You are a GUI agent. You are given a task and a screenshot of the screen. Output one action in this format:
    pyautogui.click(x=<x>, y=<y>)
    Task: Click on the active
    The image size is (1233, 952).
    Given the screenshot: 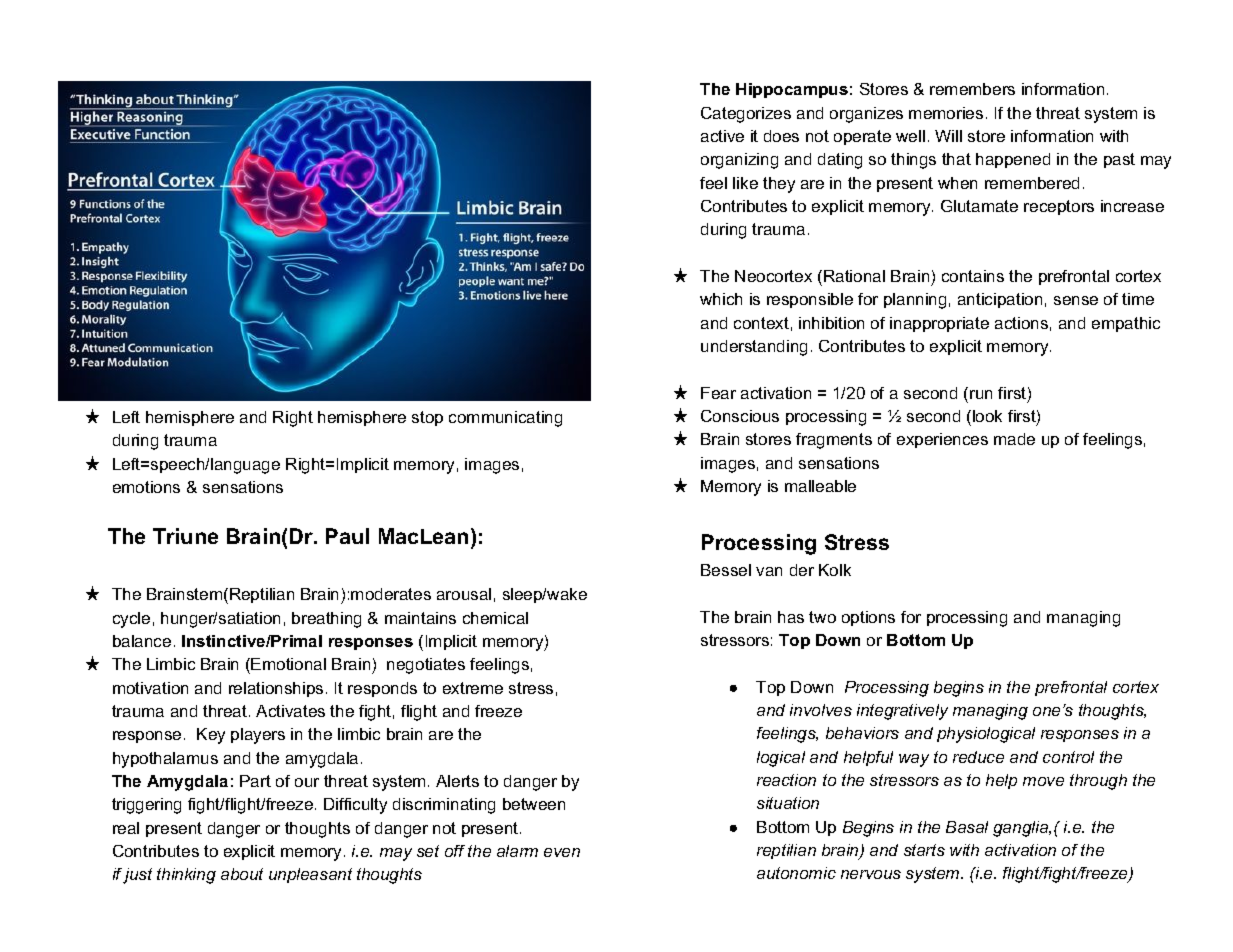 What is the action you would take?
    pyautogui.click(x=722, y=136)
